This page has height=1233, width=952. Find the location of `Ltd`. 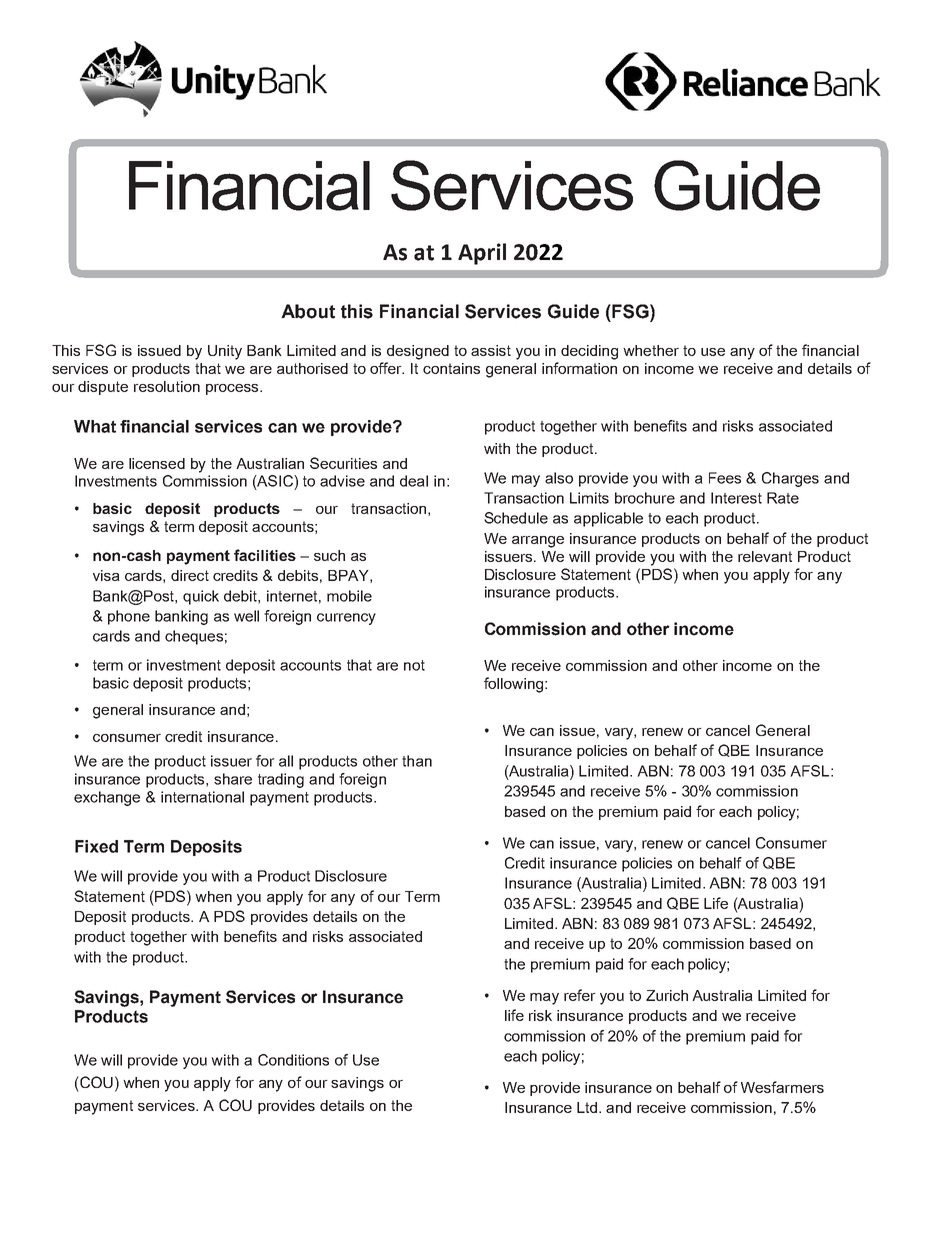

Ltd is located at coordinates (587, 1107).
